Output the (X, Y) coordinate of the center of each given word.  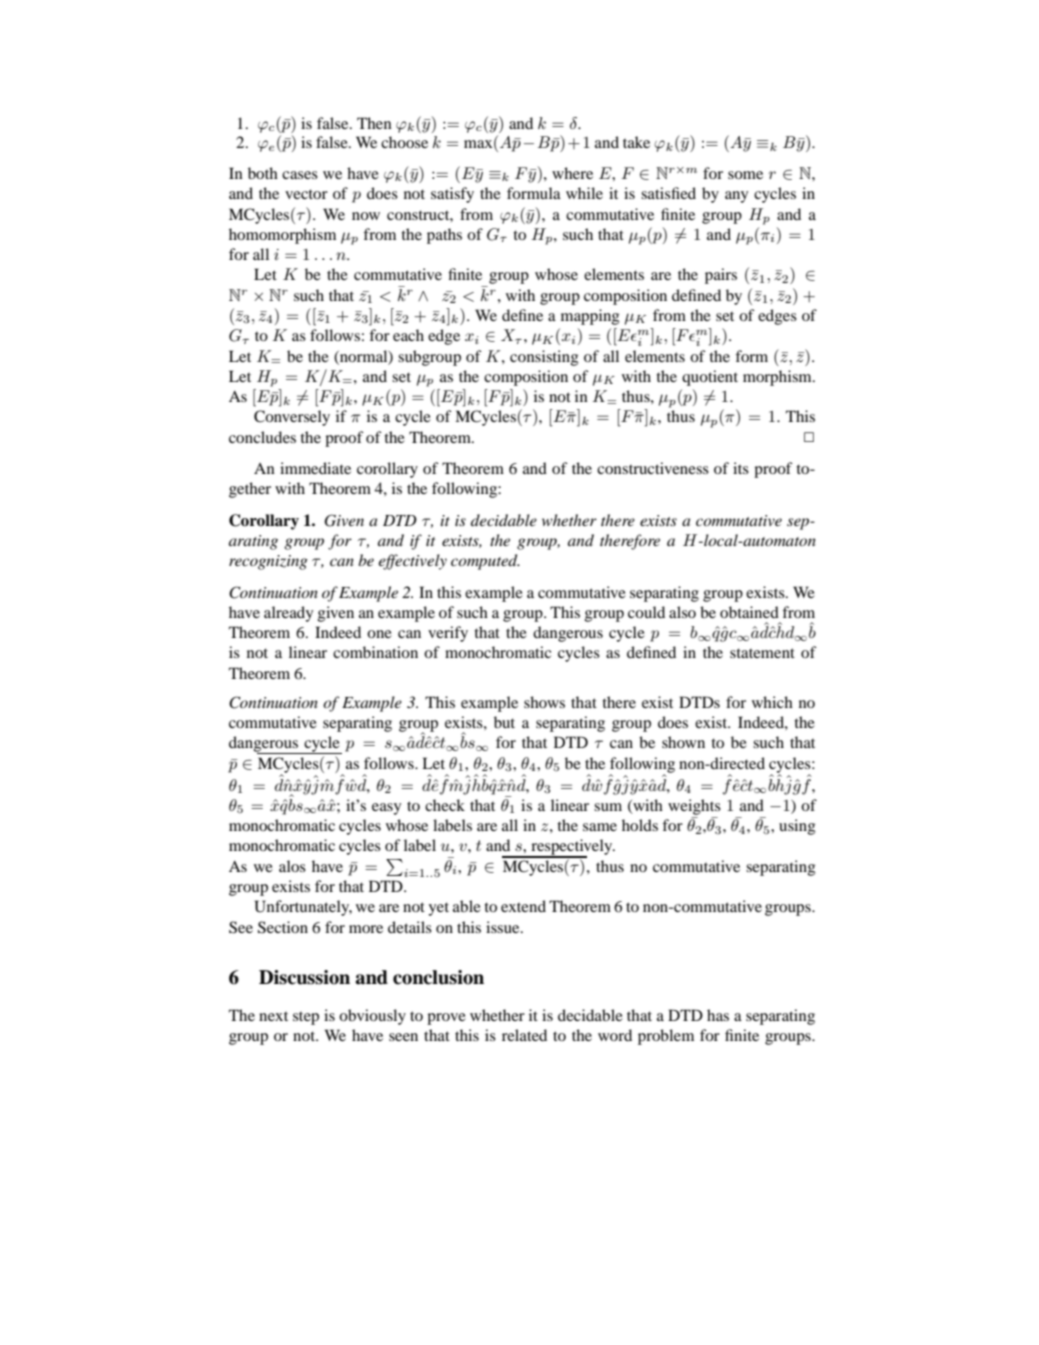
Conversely (292, 418)
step (306, 1018)
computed (485, 562)
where (572, 173)
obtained (749, 612)
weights (694, 807)
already (288, 614)
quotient (710, 378)
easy (386, 809)
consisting (544, 358)
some (745, 175)
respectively (572, 848)
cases (300, 175)
